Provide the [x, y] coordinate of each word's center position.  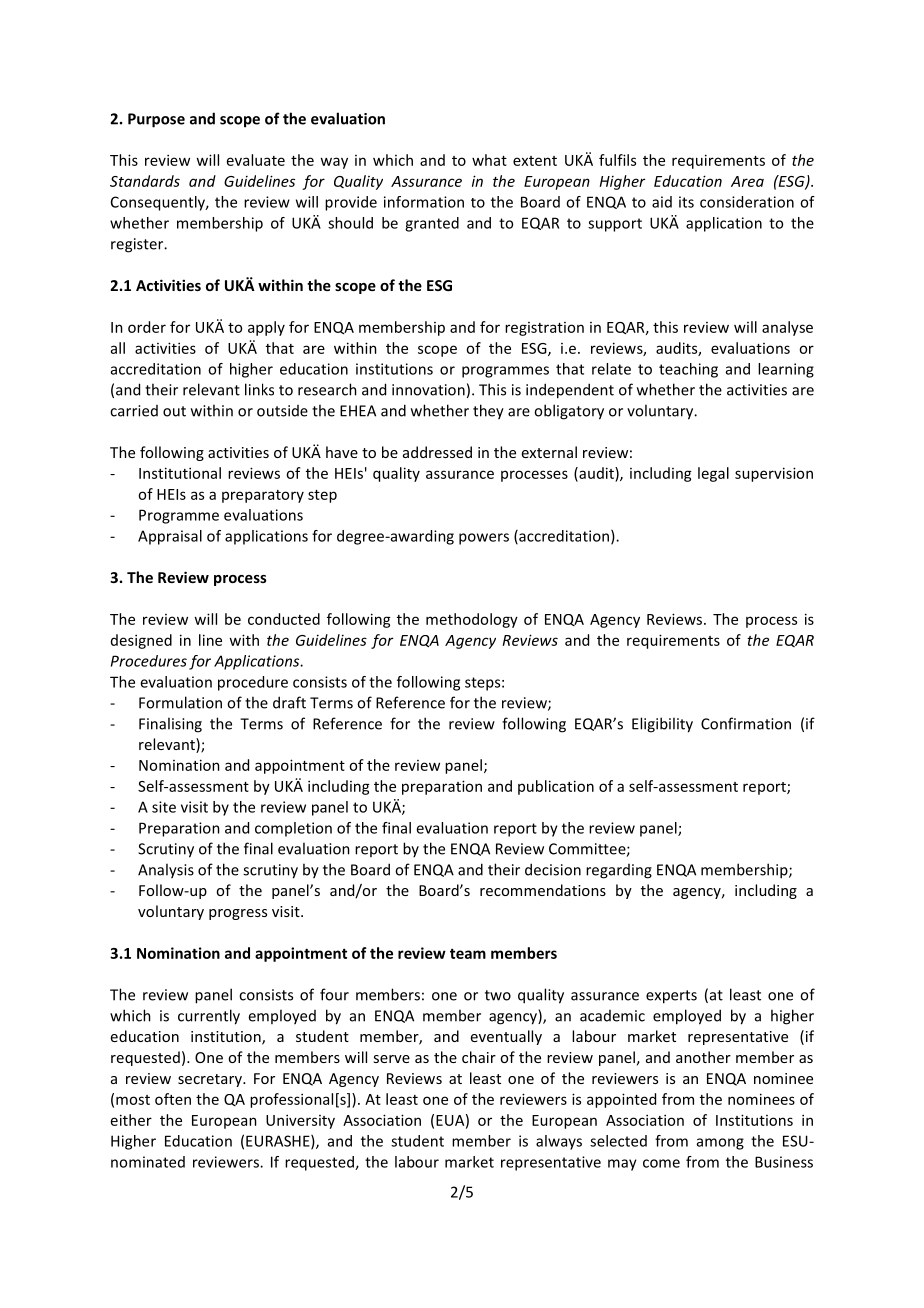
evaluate [256, 160]
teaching [688, 370]
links [259, 389]
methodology [472, 620]
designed [141, 641]
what [489, 160]
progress [238, 914]
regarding [619, 871]
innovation [428, 390]
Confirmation [746, 723]
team [468, 954]
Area [747, 181]
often [173, 1099]
